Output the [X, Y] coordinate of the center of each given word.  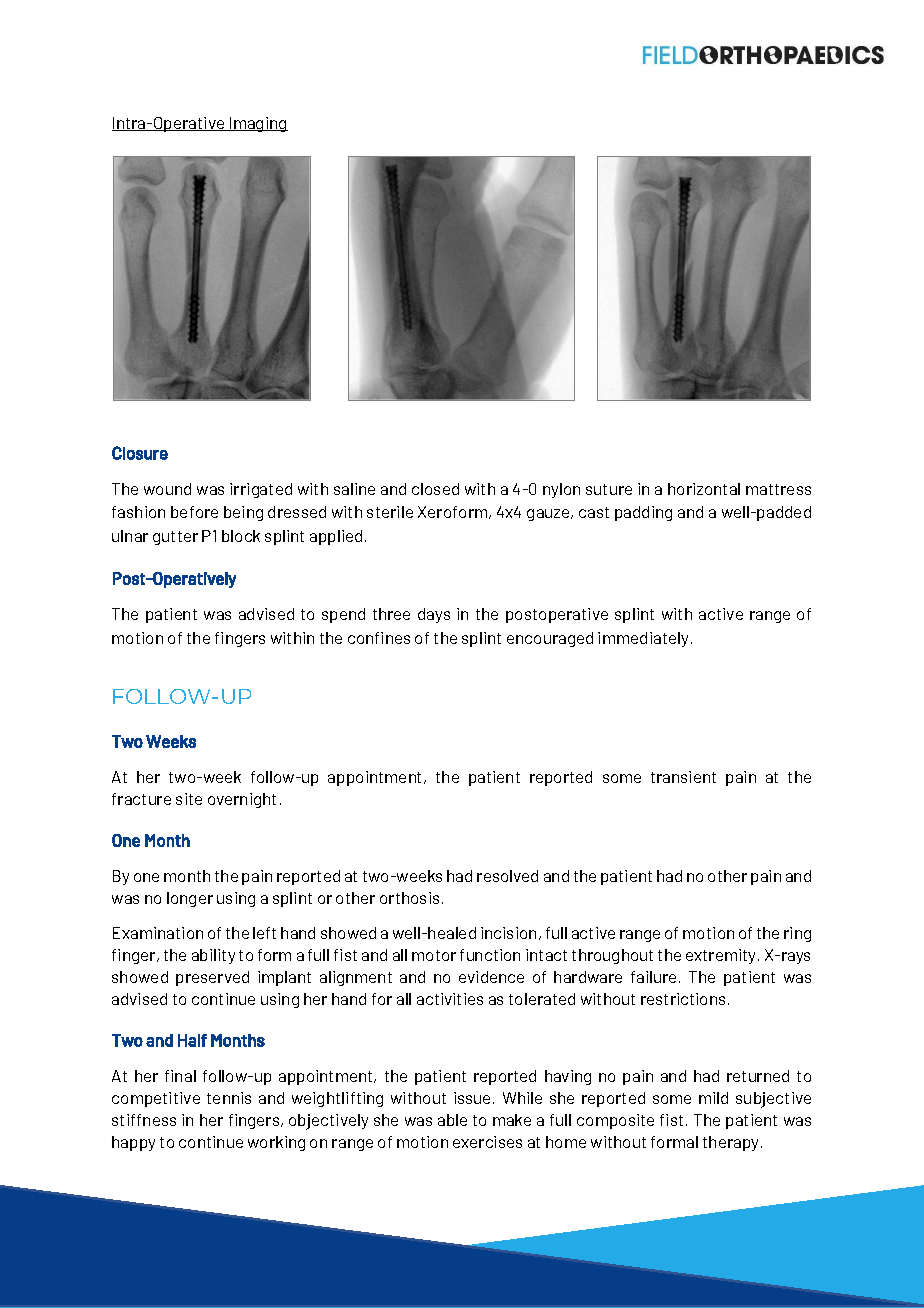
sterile [390, 512]
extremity [722, 956]
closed [435, 489]
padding [643, 513]
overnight [242, 800]
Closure [140, 453]
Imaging [258, 124]
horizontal [704, 489]
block [241, 536]
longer [190, 899]
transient [683, 777]
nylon [561, 490]
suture [609, 489]
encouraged [550, 639]
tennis [229, 1098]
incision [508, 933]
